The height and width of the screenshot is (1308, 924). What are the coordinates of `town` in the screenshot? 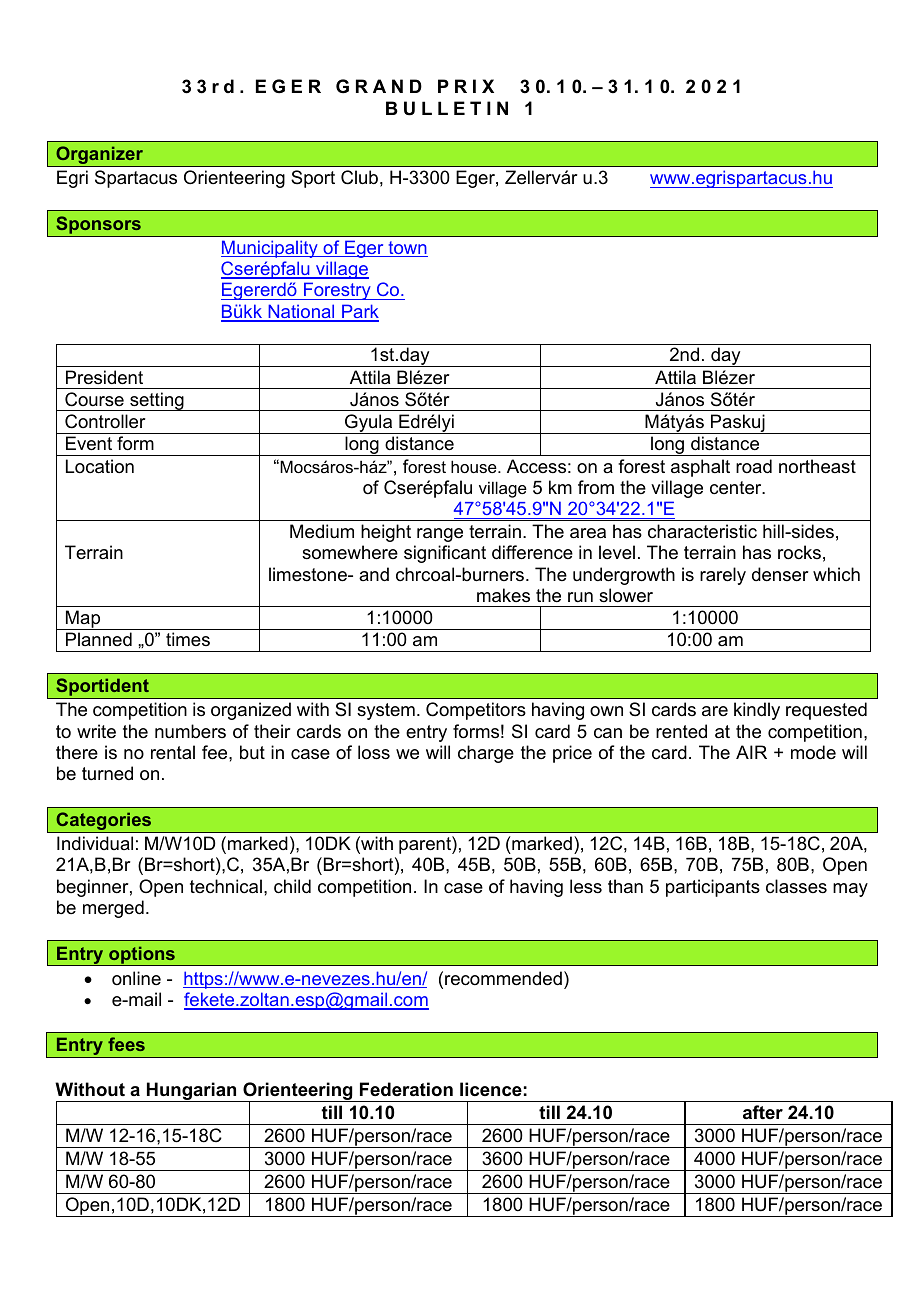 It's located at (407, 249).
